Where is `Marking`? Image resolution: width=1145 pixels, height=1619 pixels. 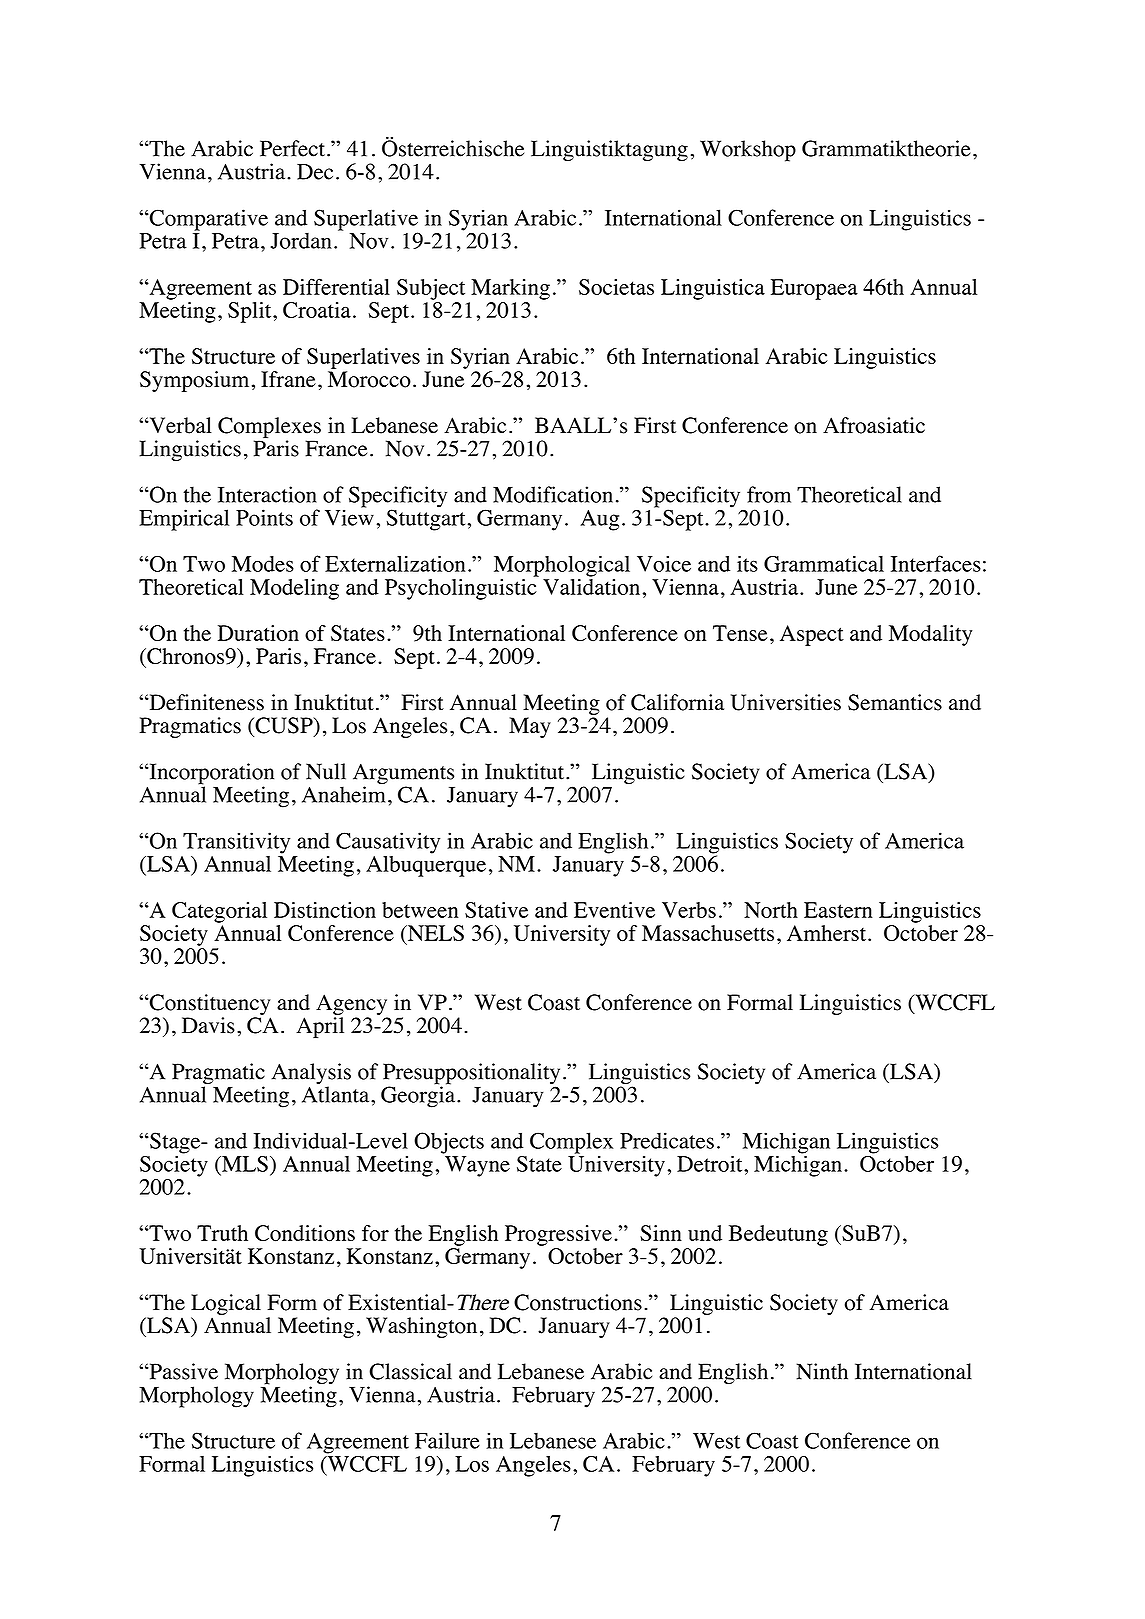
Marking is located at coordinates (510, 289).
